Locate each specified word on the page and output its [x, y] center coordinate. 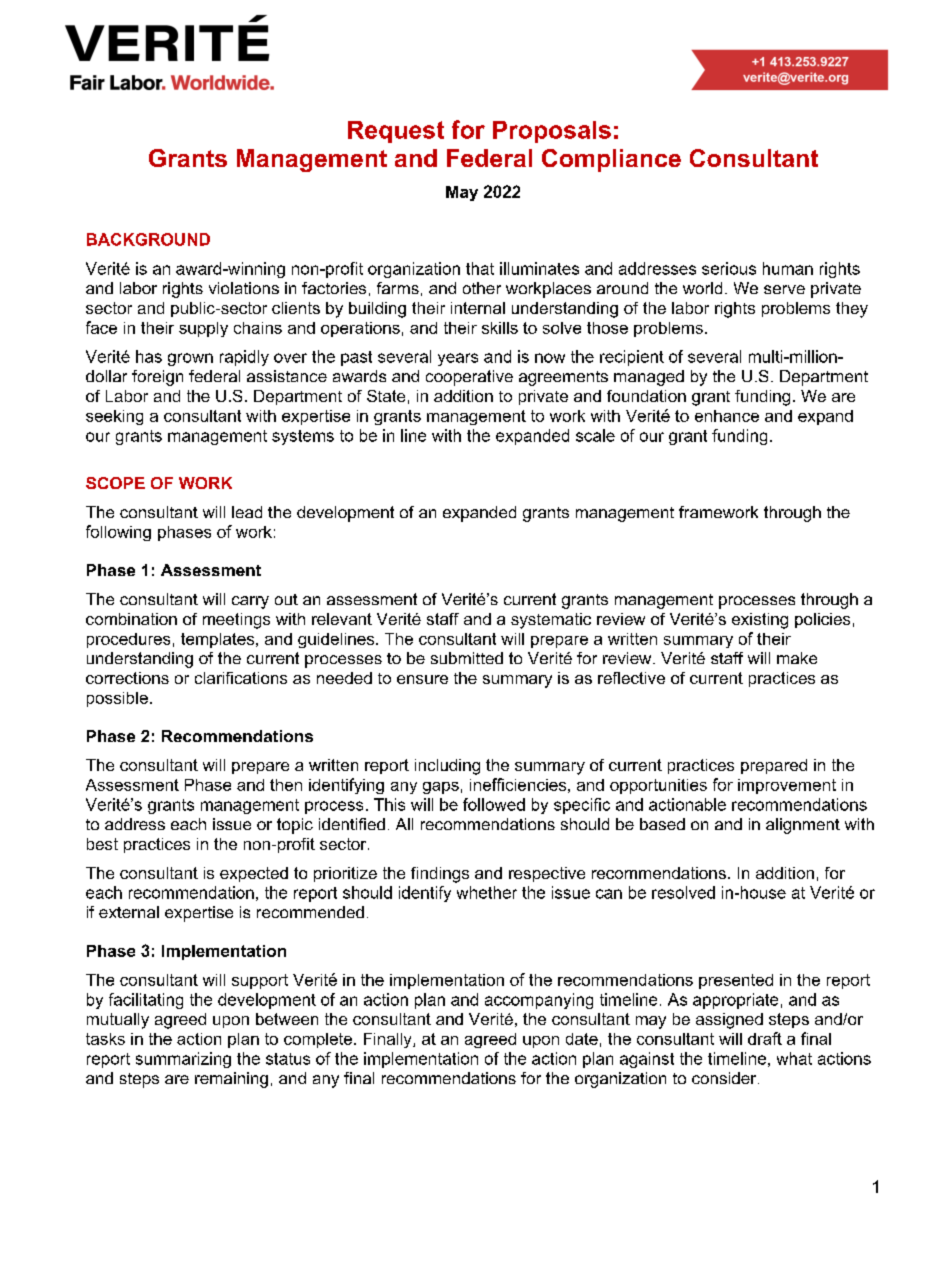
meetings [236, 621]
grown [190, 359]
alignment [803, 826]
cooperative [469, 378]
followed [494, 804]
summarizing [183, 1060]
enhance [727, 416]
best [102, 844]
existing [760, 621]
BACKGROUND [148, 239]
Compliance [611, 160]
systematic [551, 621]
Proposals [552, 132]
